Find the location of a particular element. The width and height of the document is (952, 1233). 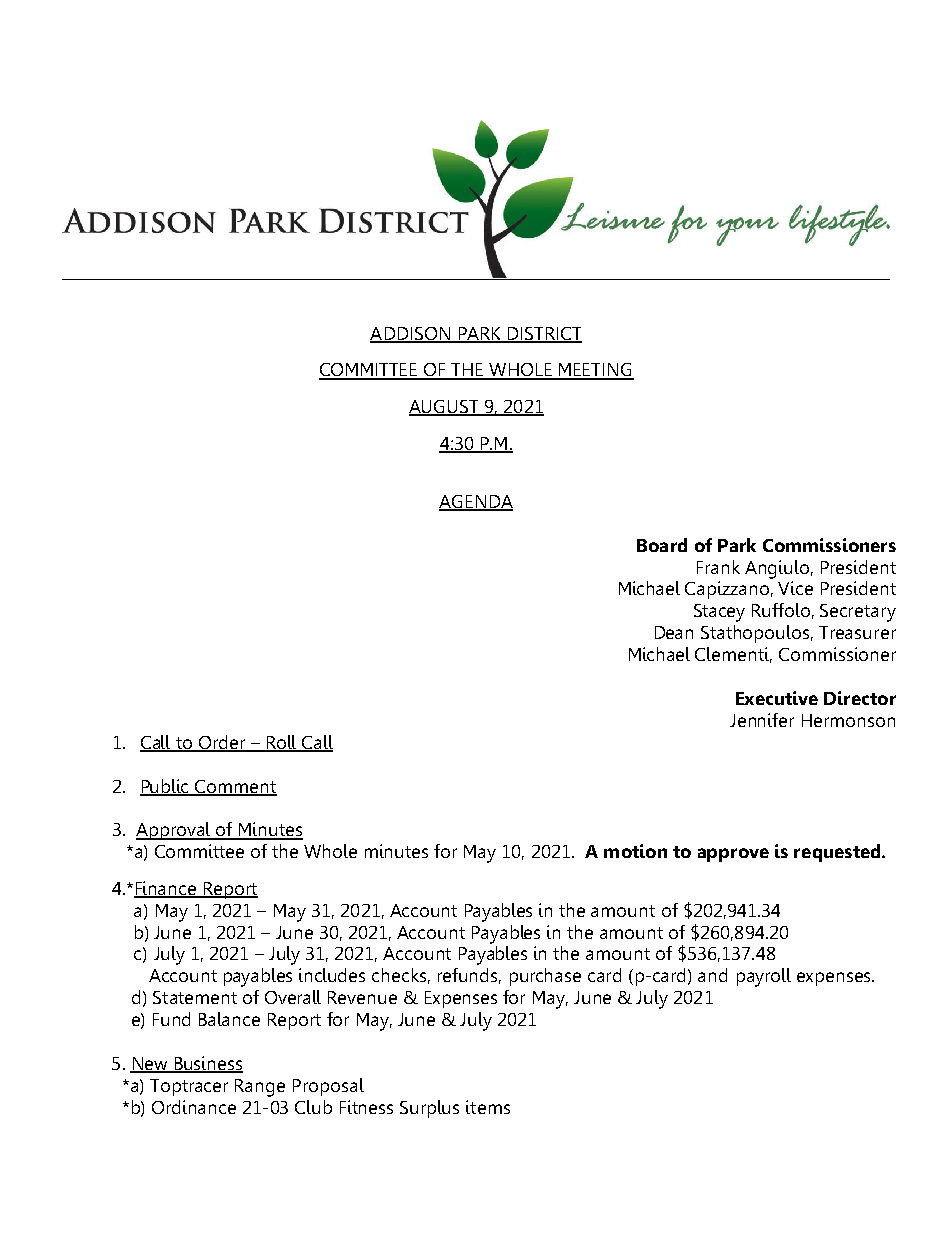

Jennifer is located at coordinates (762, 720).
